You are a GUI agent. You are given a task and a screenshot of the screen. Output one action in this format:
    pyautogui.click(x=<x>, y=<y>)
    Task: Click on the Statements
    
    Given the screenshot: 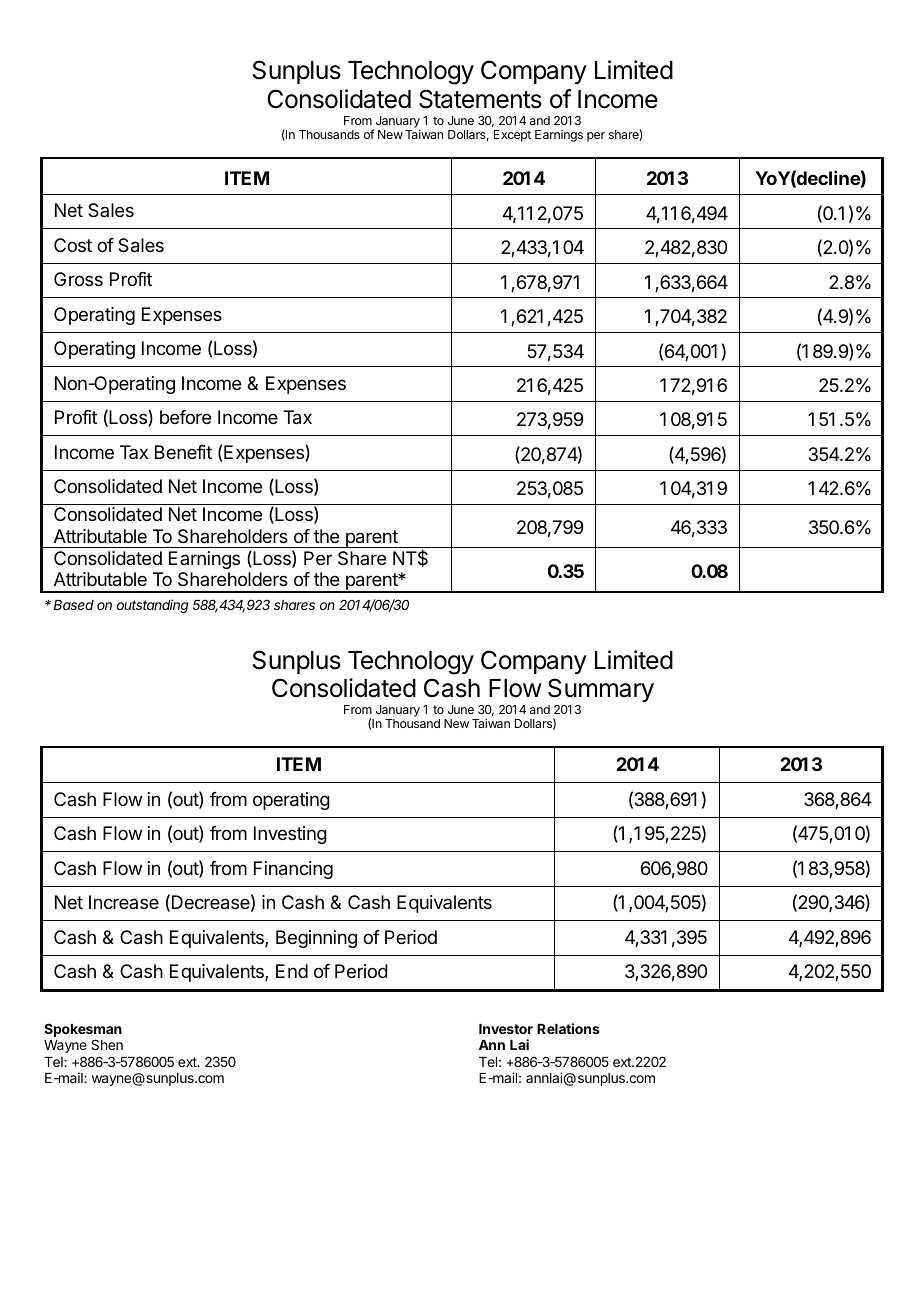 What is the action you would take?
    pyautogui.click(x=480, y=99)
